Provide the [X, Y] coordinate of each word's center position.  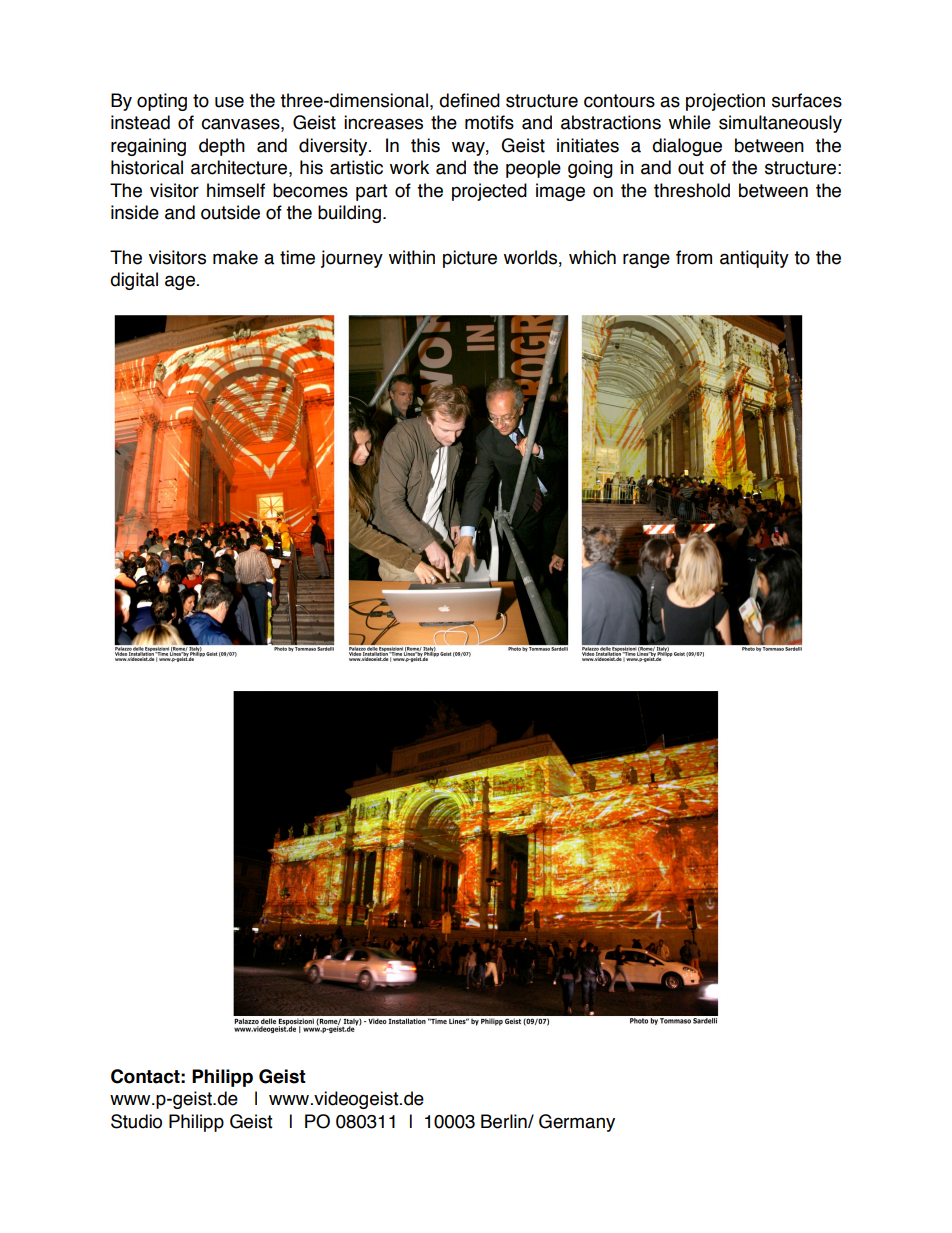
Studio [136, 1121]
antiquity [754, 259]
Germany [577, 1123]
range [646, 260]
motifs [489, 122]
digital [134, 281]
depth [222, 147]
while [690, 122]
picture [470, 259]
